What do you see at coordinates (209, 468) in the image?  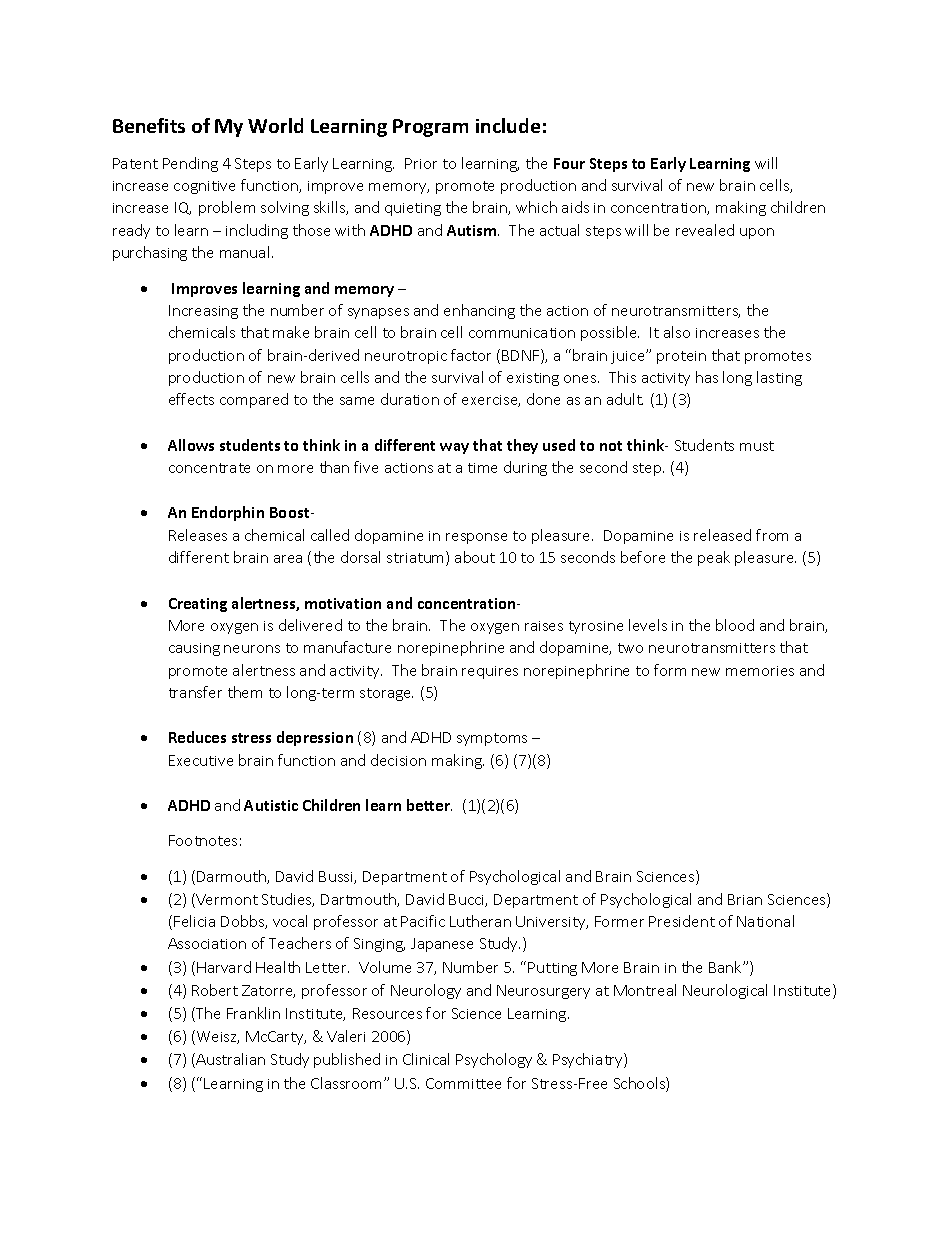 I see `concentrate` at bounding box center [209, 468].
